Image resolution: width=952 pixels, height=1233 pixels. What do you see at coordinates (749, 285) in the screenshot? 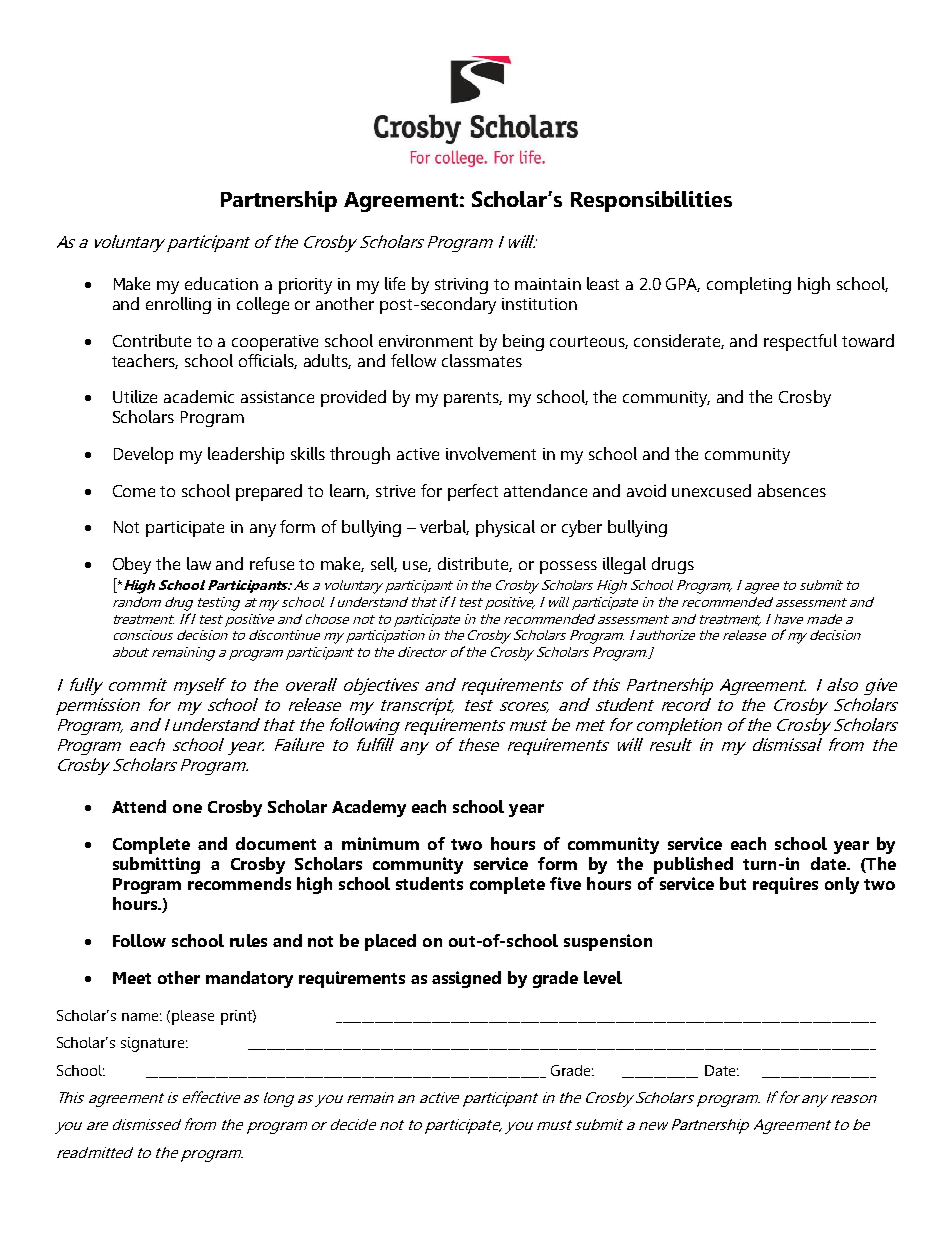
I see `completing` at bounding box center [749, 285].
